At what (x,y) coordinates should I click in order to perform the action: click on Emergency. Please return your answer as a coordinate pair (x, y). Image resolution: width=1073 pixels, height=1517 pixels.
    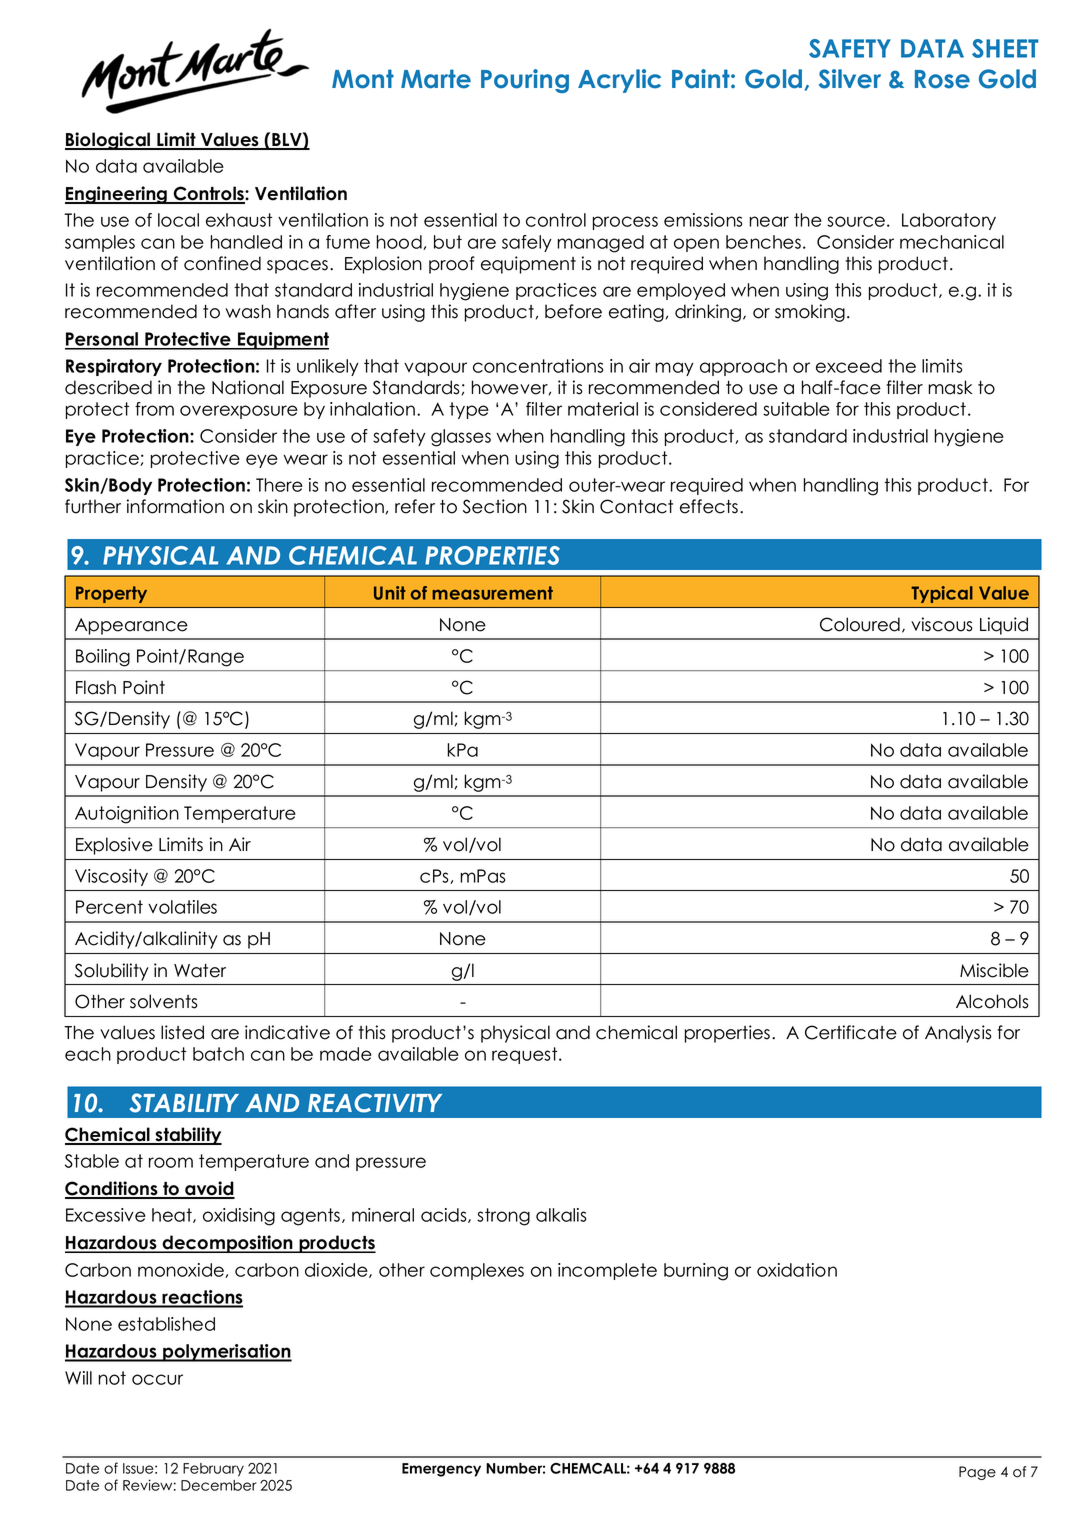
    Looking at the image, I should click on (441, 1470).
